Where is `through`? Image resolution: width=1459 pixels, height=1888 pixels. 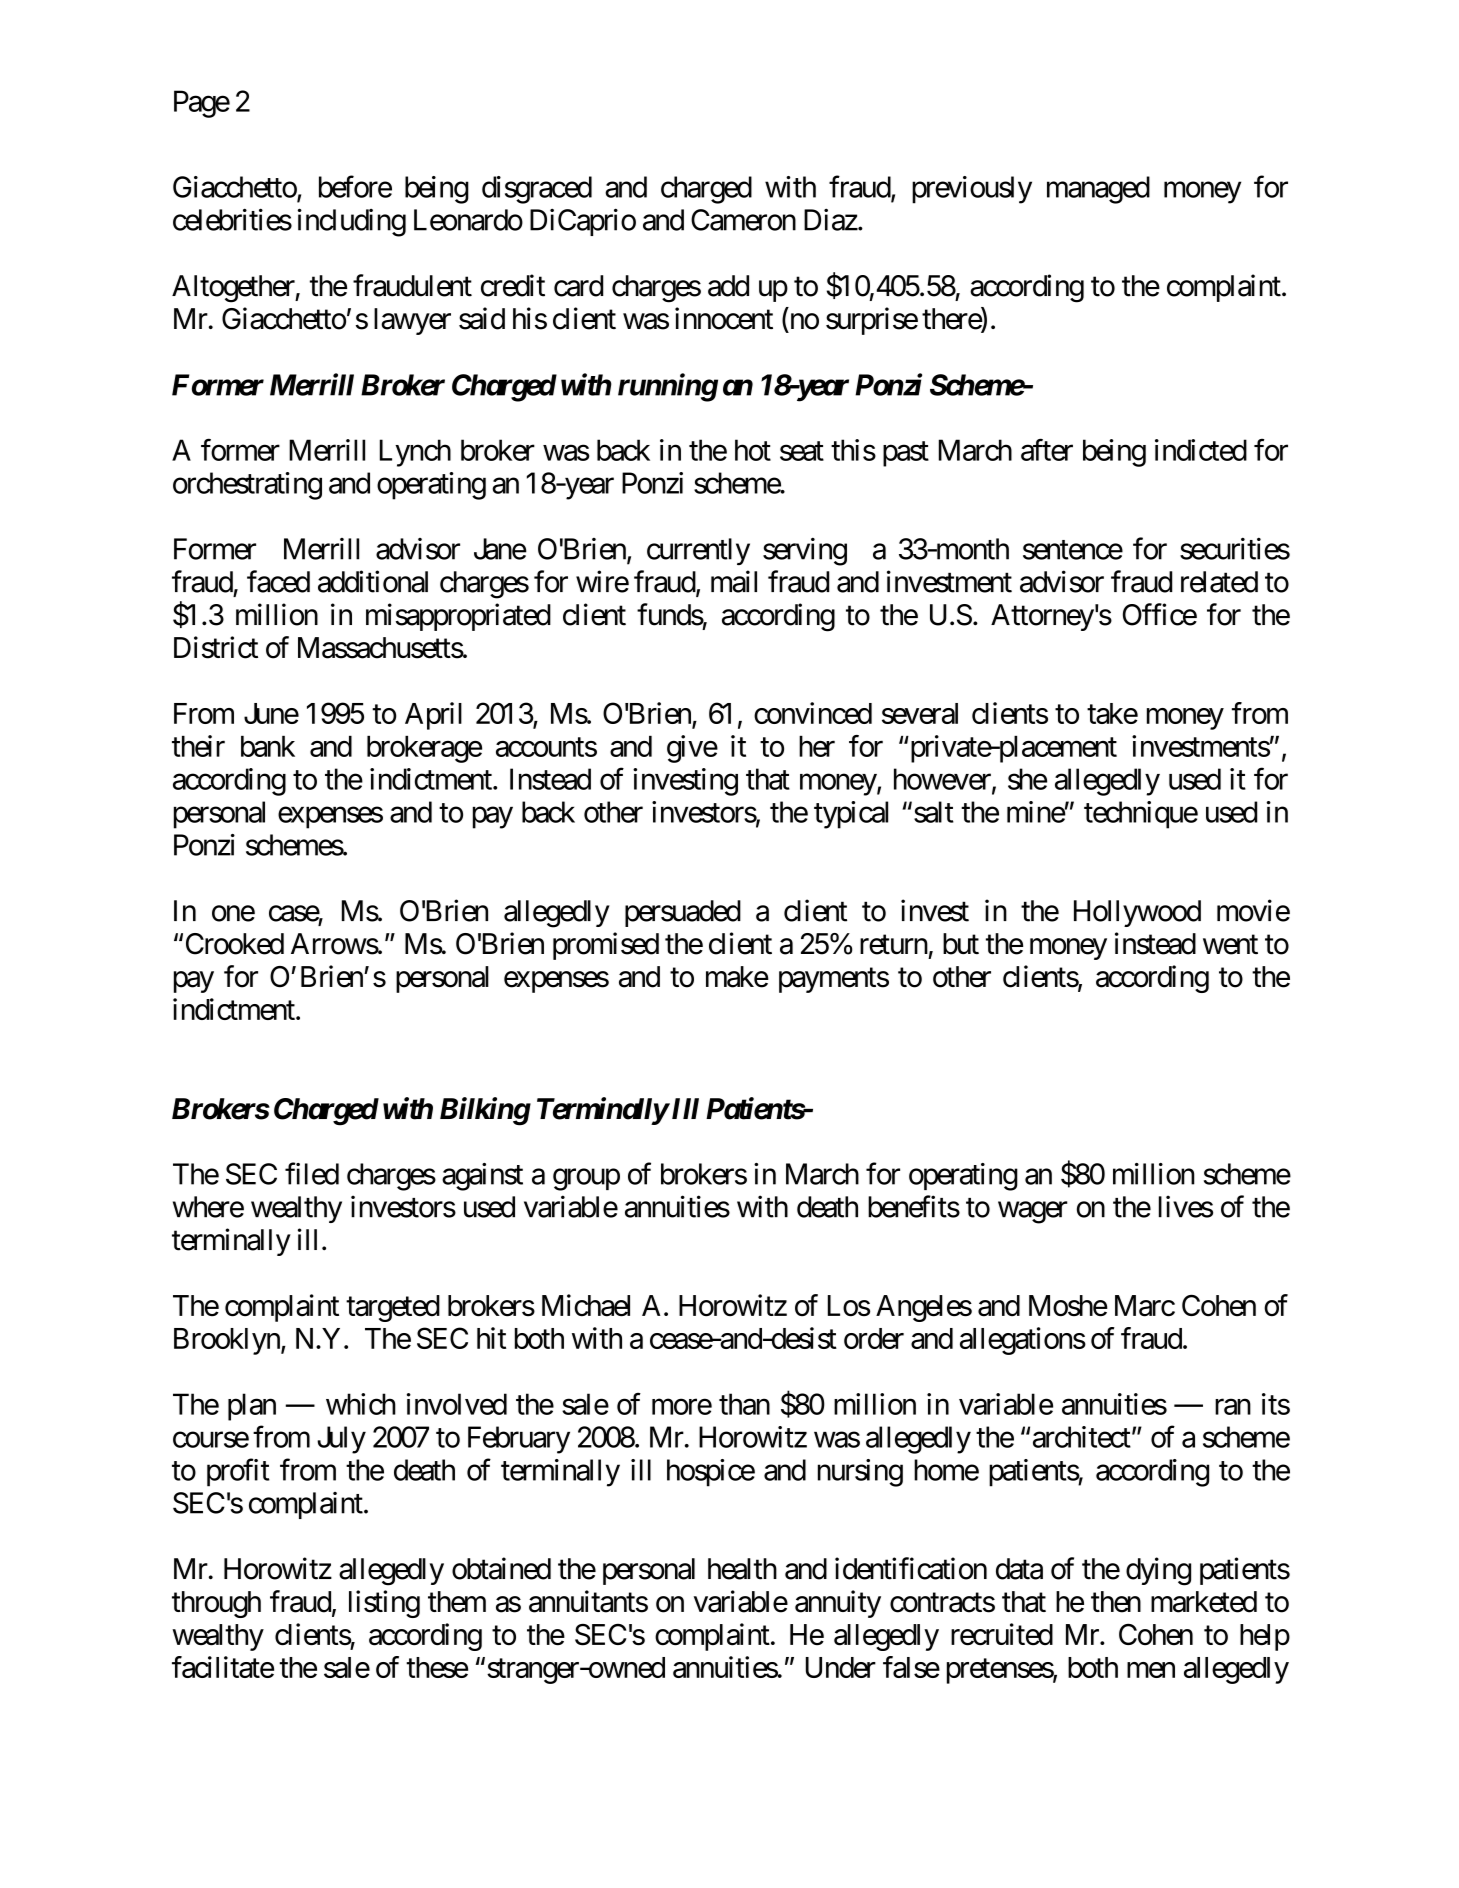
through is located at coordinates (216, 1604).
